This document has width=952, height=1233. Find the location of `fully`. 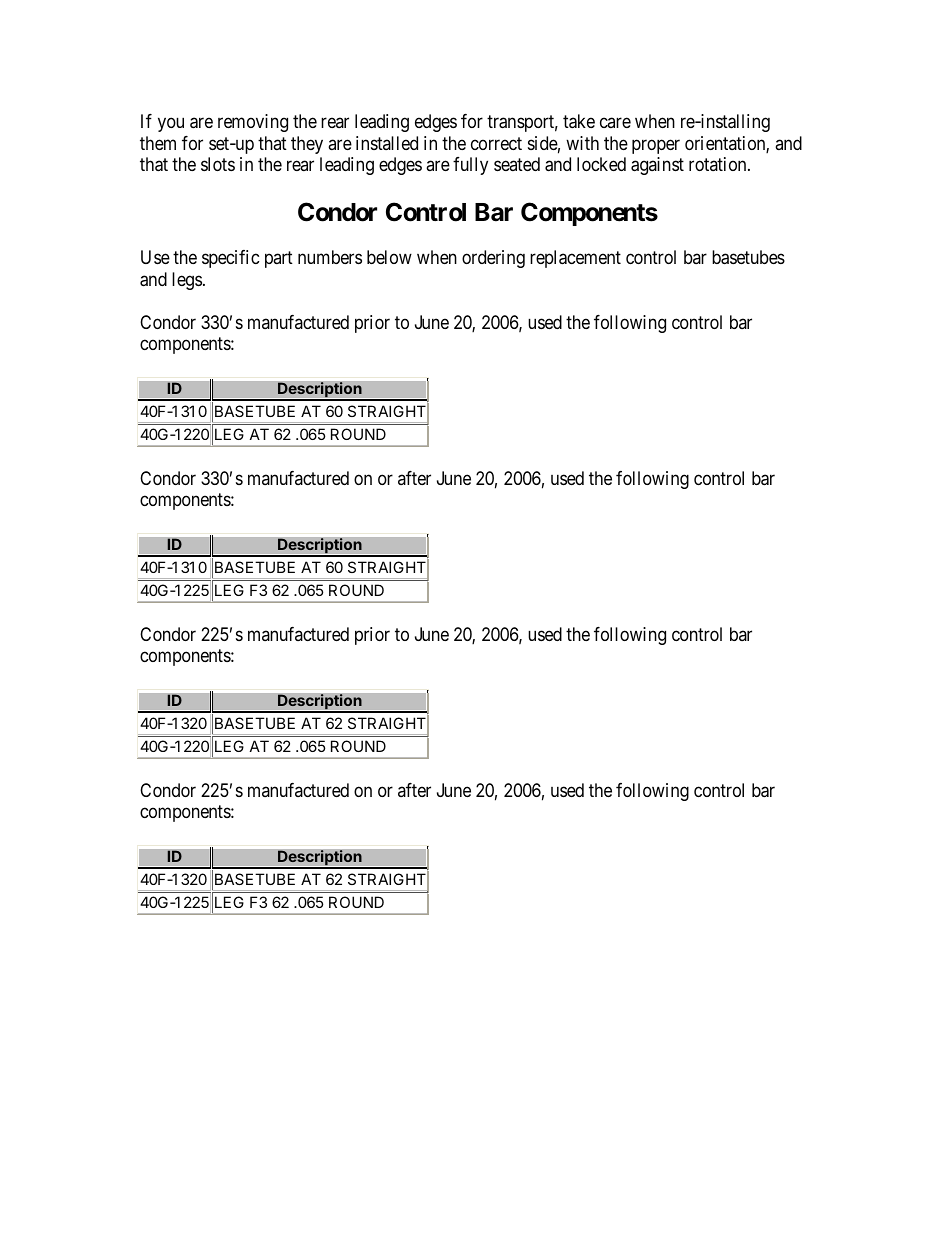

fully is located at coordinates (470, 166).
